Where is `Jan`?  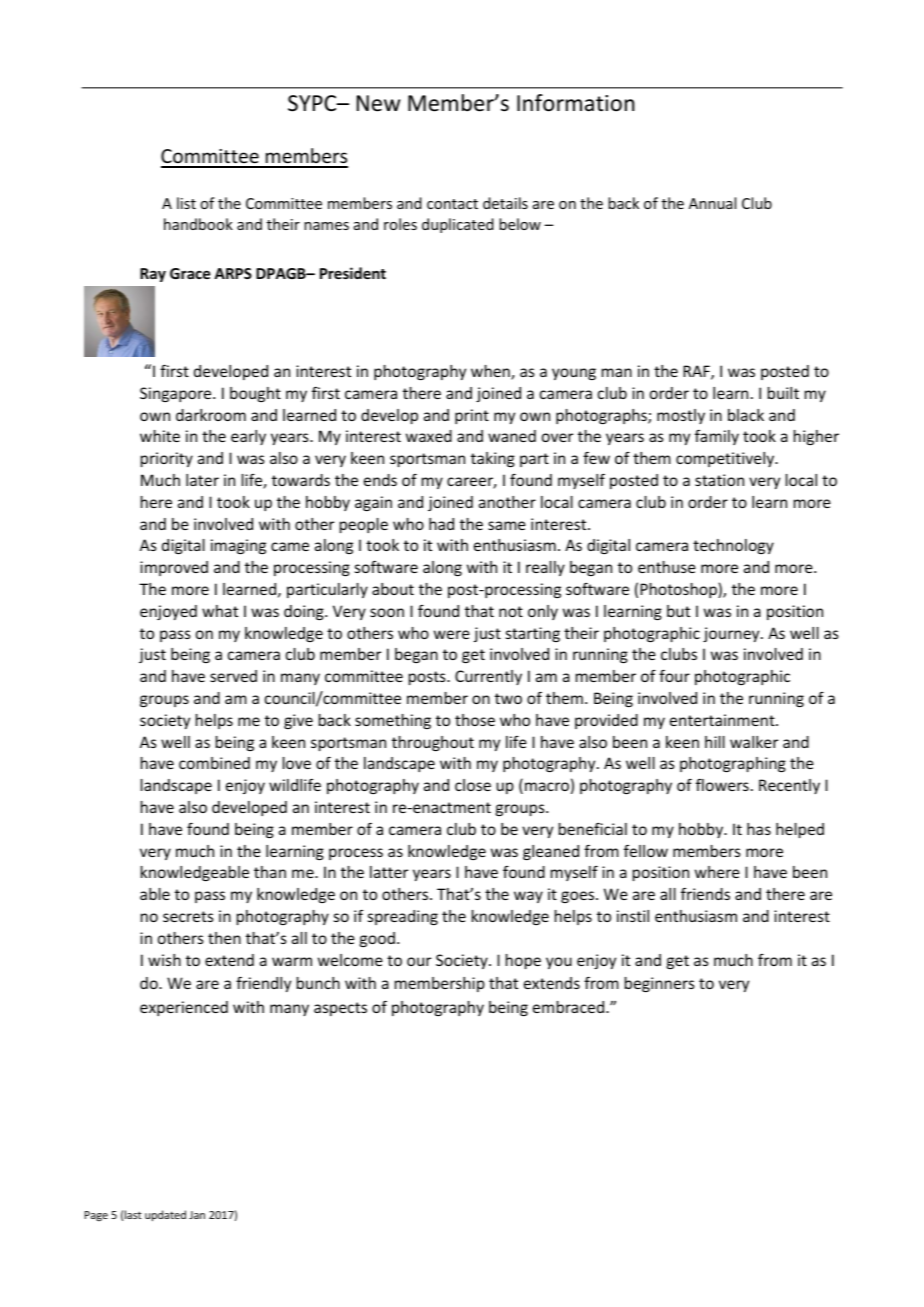 Jan is located at coordinates (197, 1215).
